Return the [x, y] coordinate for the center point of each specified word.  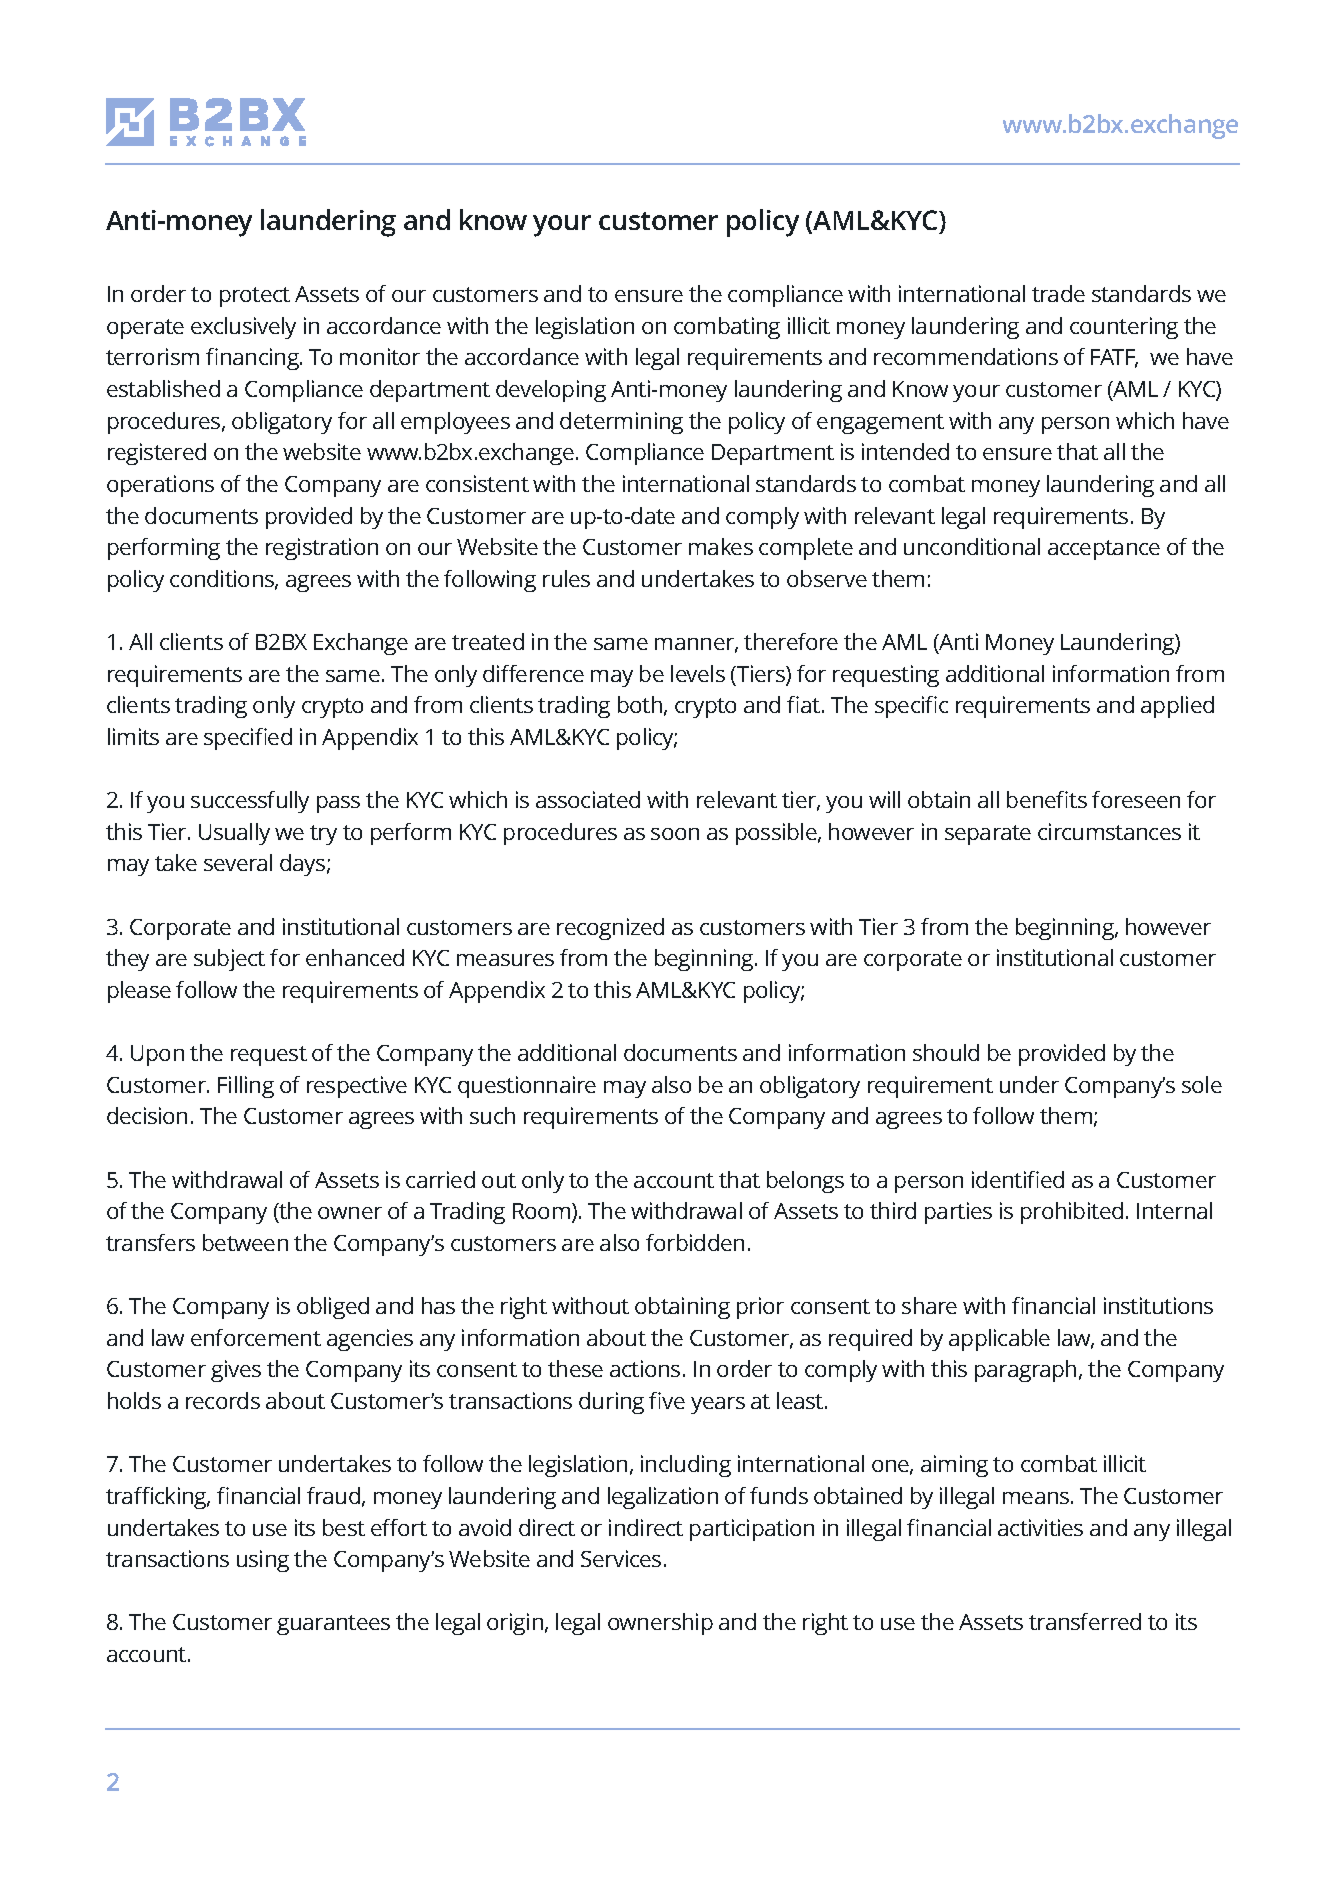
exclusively [243, 328]
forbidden [695, 1242]
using [263, 1561]
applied [1177, 707]
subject [229, 960]
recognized [610, 929]
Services [621, 1558]
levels [698, 673]
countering [1124, 328]
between [245, 1242]
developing [551, 391]
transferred [1085, 1621]
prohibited [1072, 1213]
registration [322, 549]
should [946, 1052]
